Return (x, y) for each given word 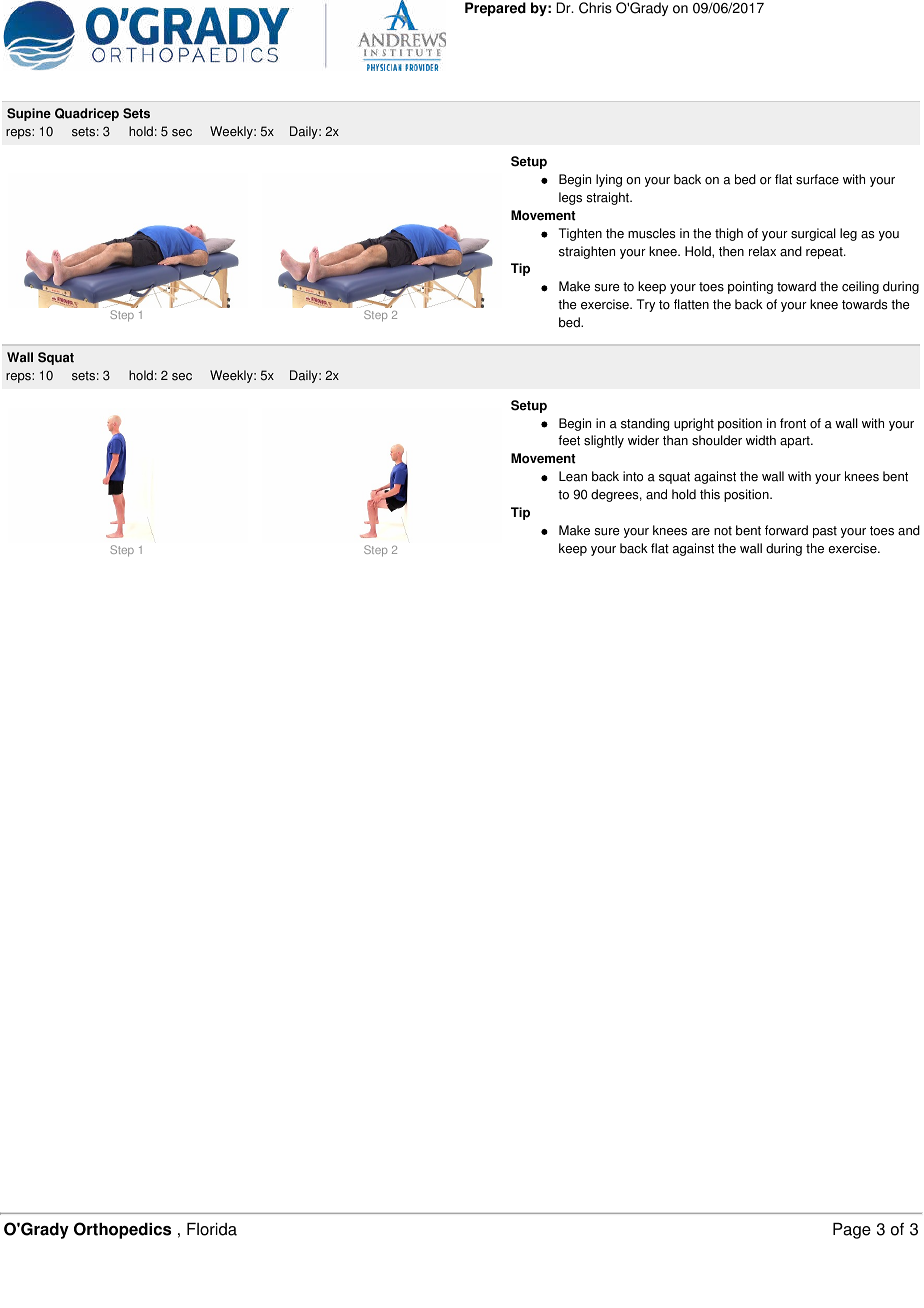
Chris (595, 8)
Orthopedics (122, 1230)
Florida (212, 1229)
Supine (29, 114)
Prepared (495, 9)
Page (852, 1231)
